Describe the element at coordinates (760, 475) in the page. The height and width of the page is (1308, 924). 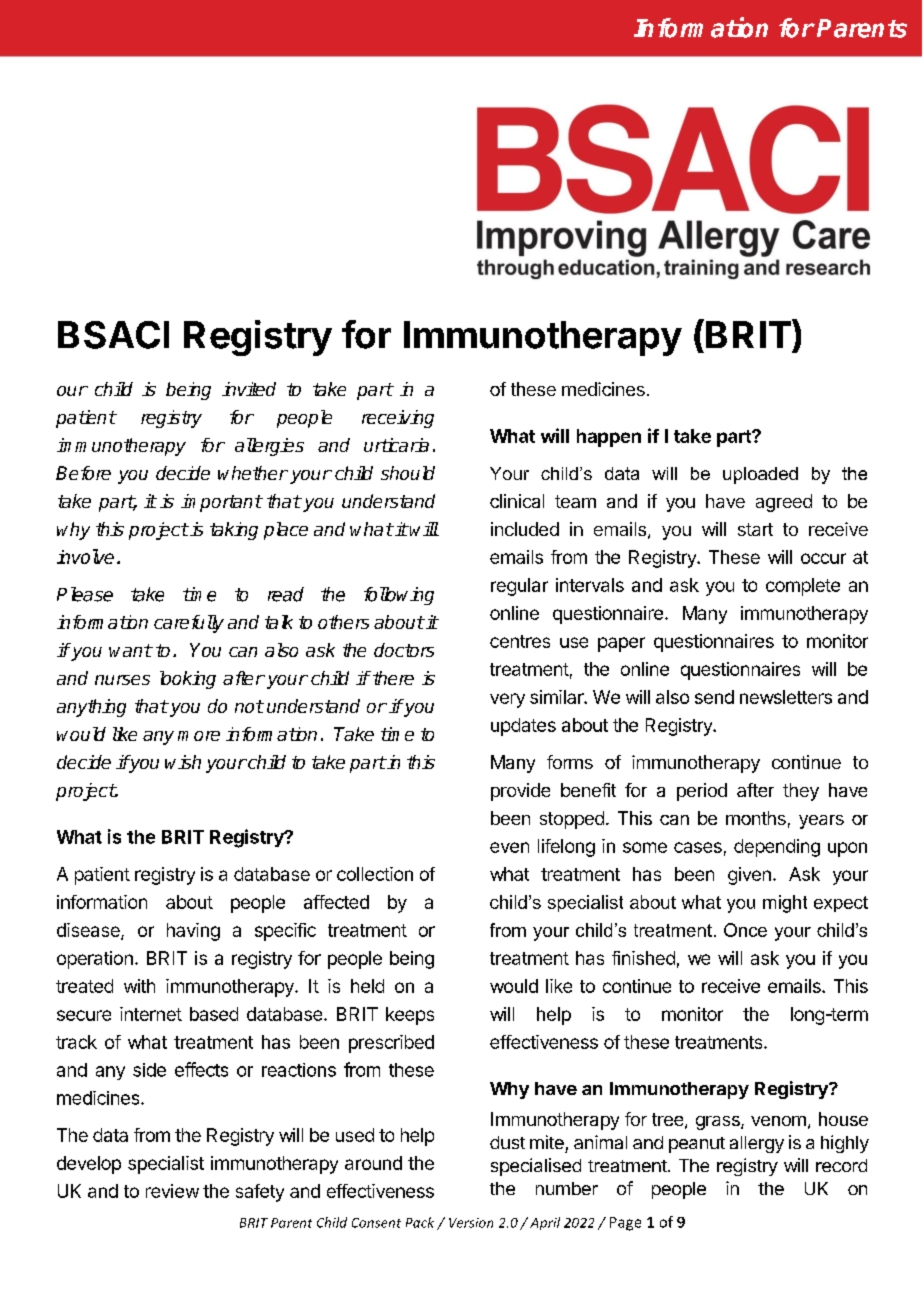
I see `uploaded` at that location.
